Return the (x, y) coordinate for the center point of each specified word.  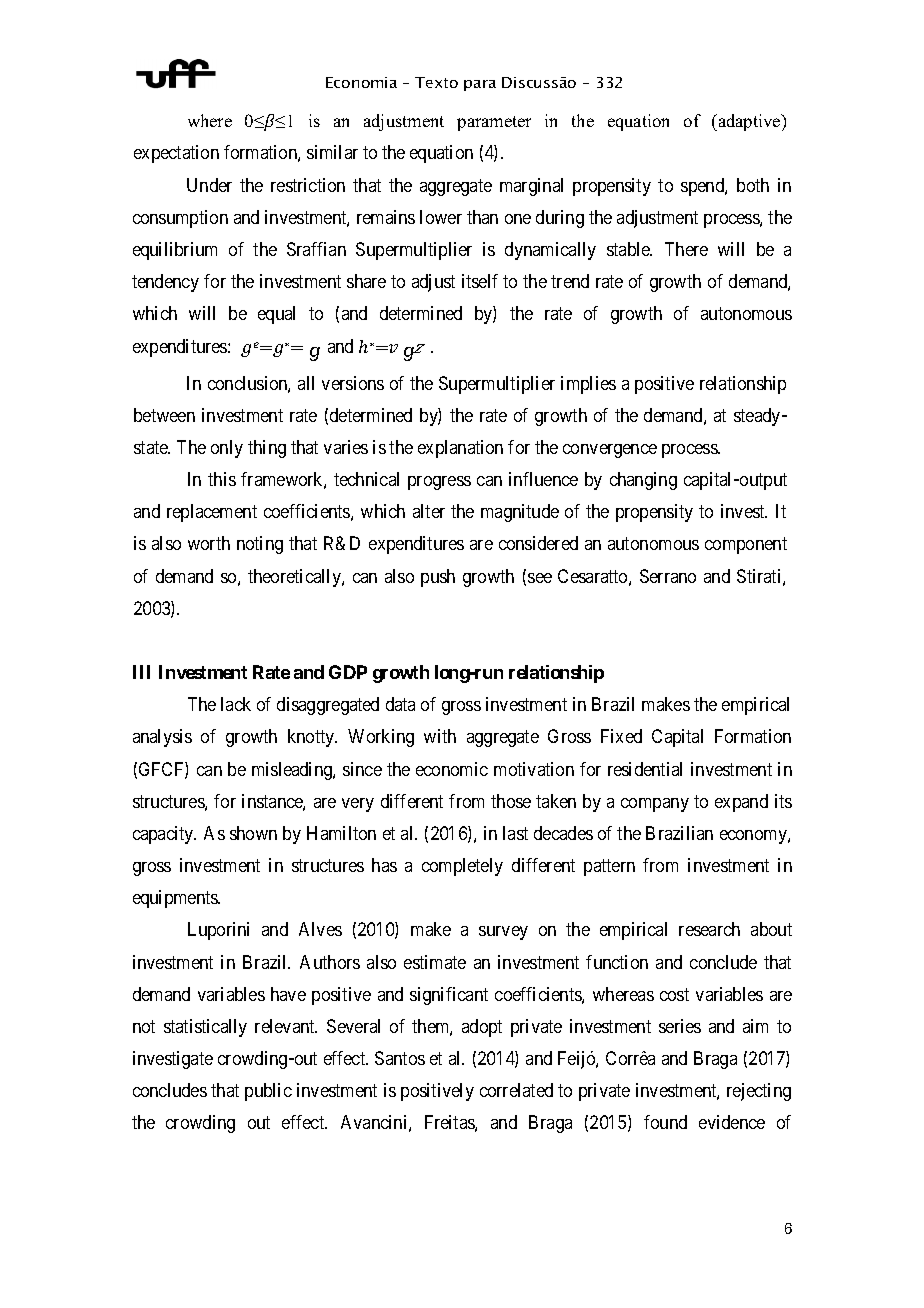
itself (480, 281)
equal (276, 315)
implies (588, 385)
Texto (436, 82)
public (268, 1092)
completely (462, 867)
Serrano (668, 576)
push (438, 578)
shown (253, 833)
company (655, 805)
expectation (176, 154)
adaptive (749, 122)
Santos (400, 1058)
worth (209, 543)
